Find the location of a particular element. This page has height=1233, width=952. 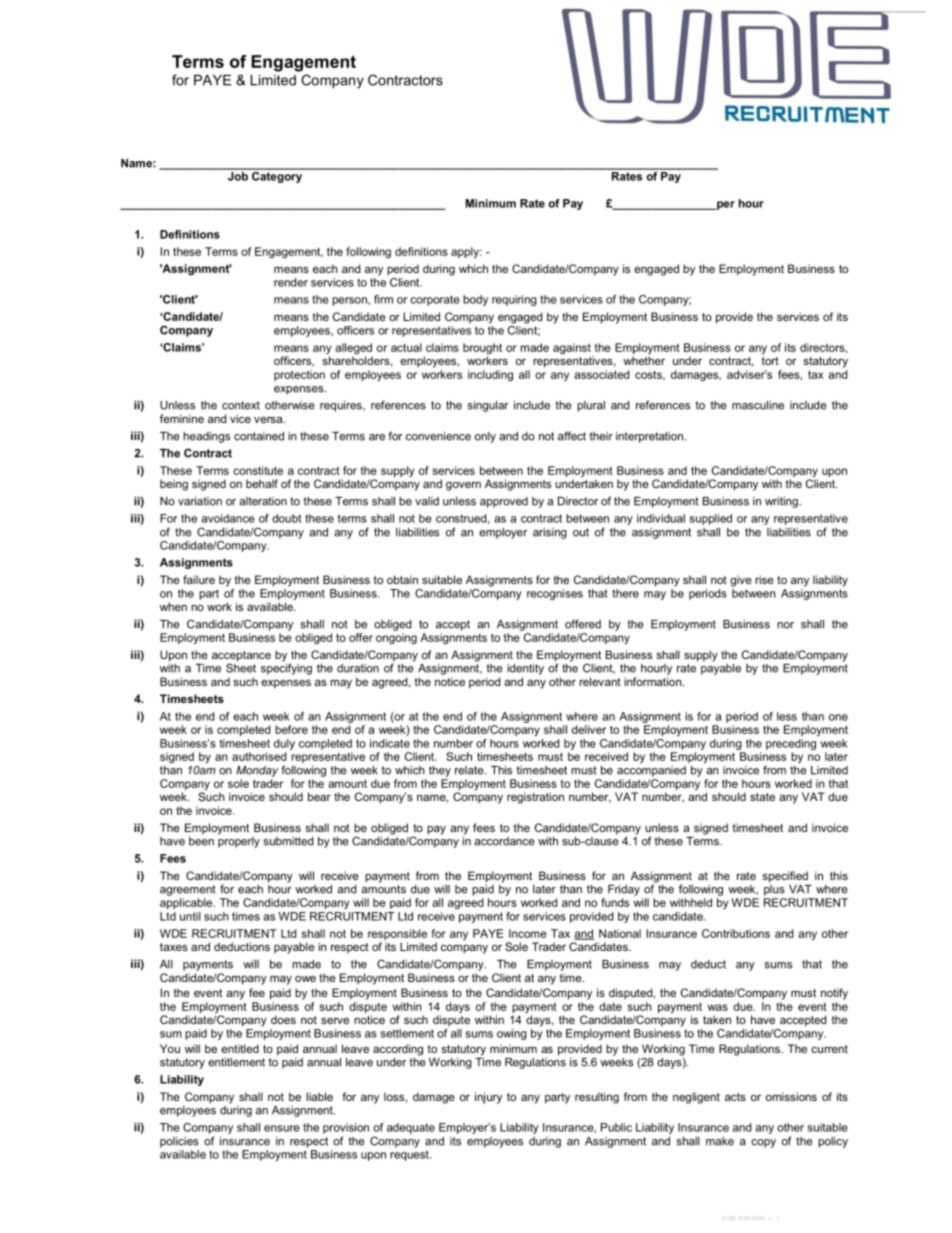

requiring is located at coordinates (514, 300).
